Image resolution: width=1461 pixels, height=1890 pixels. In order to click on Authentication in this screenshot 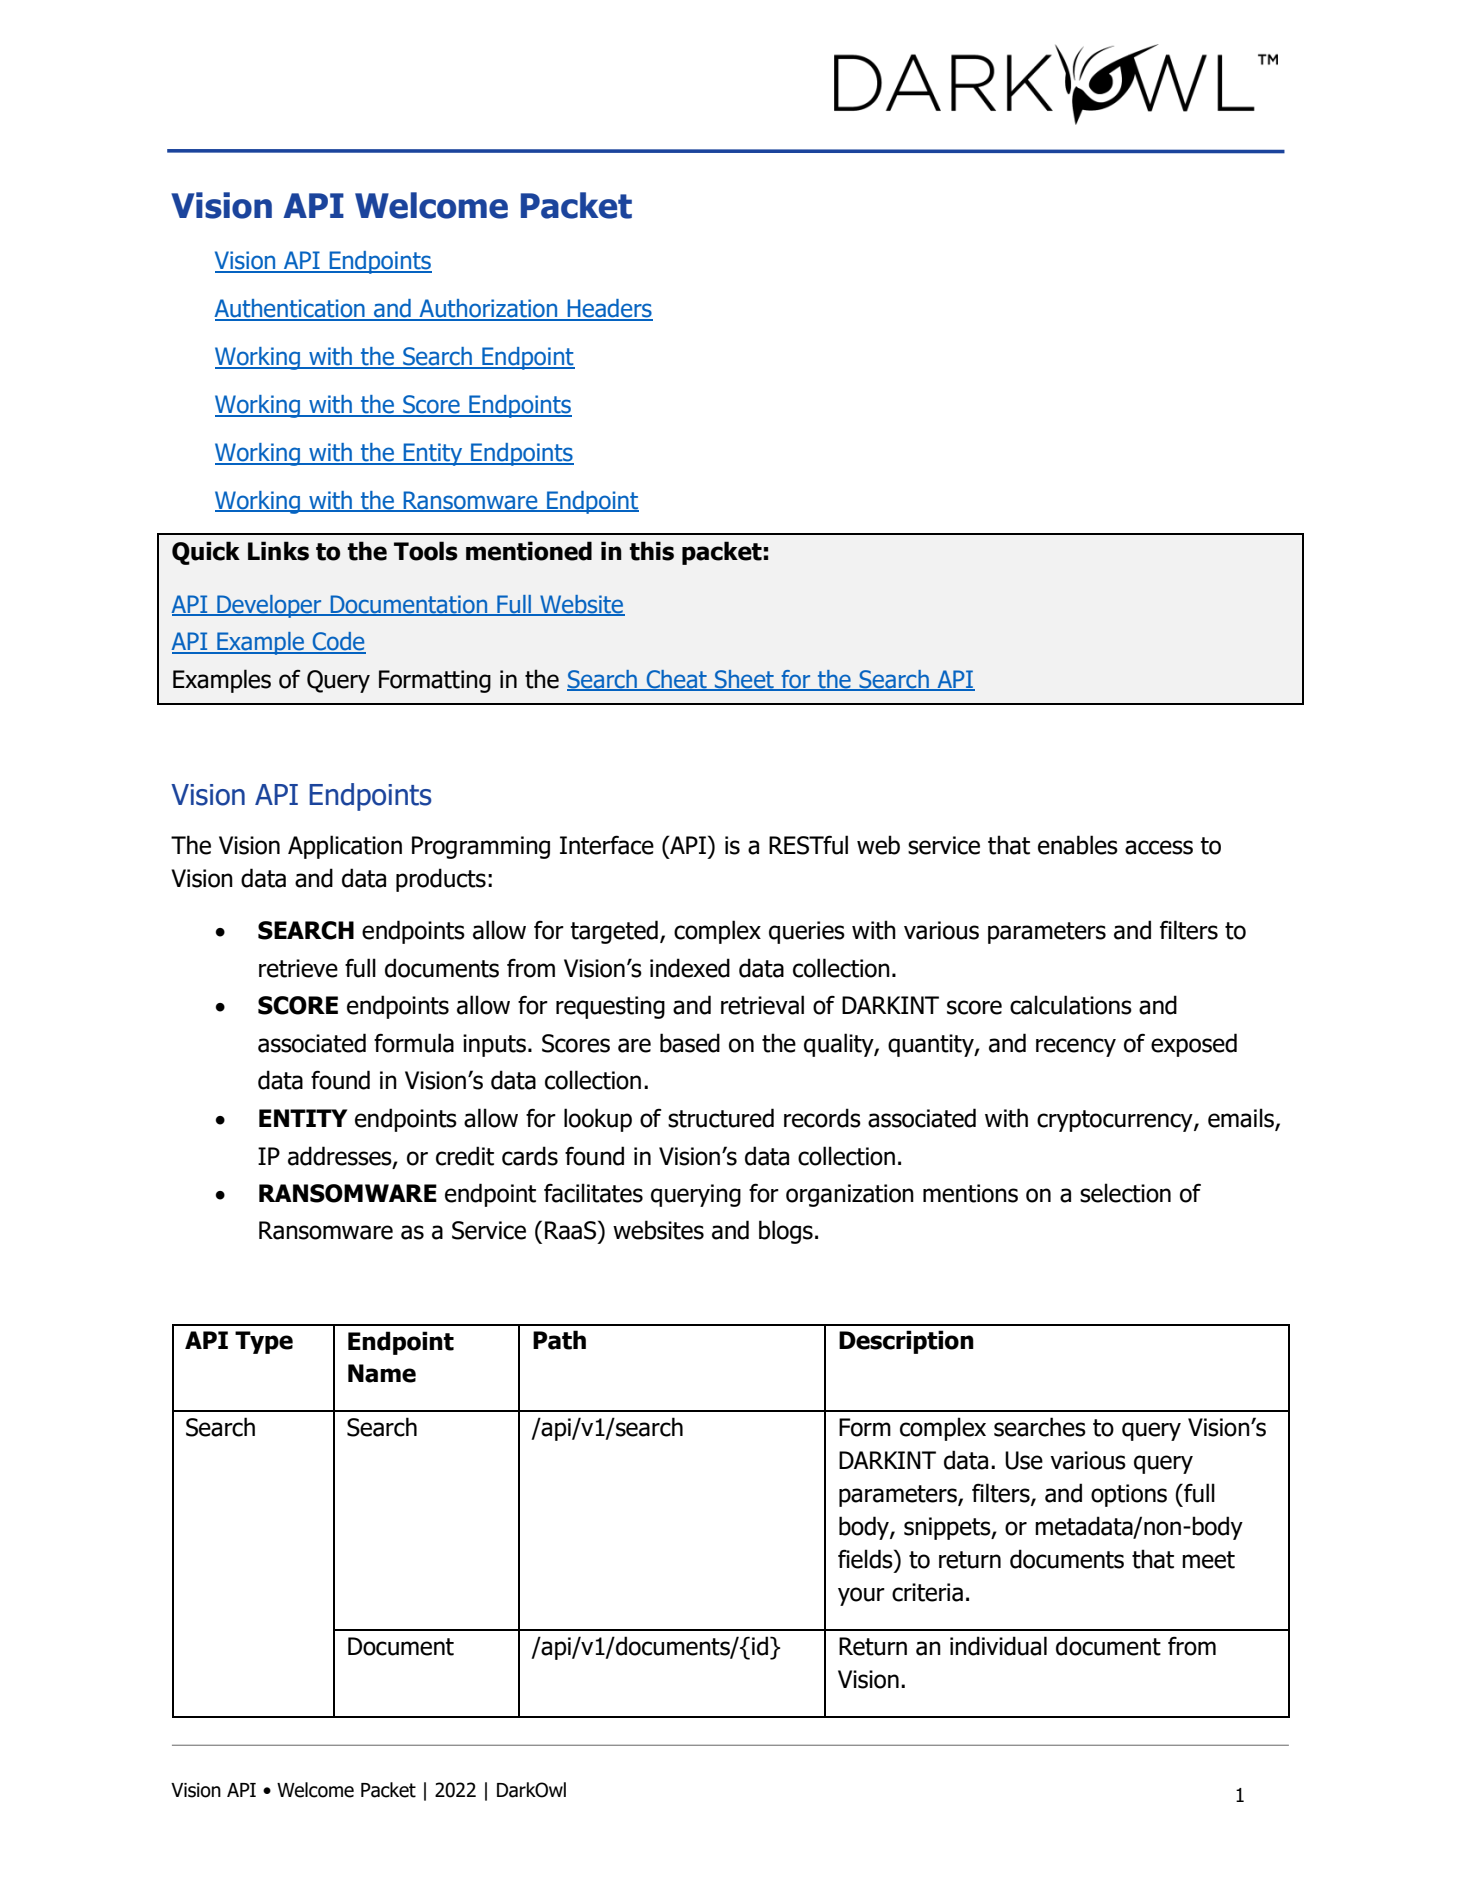, I will do `click(290, 309)`.
